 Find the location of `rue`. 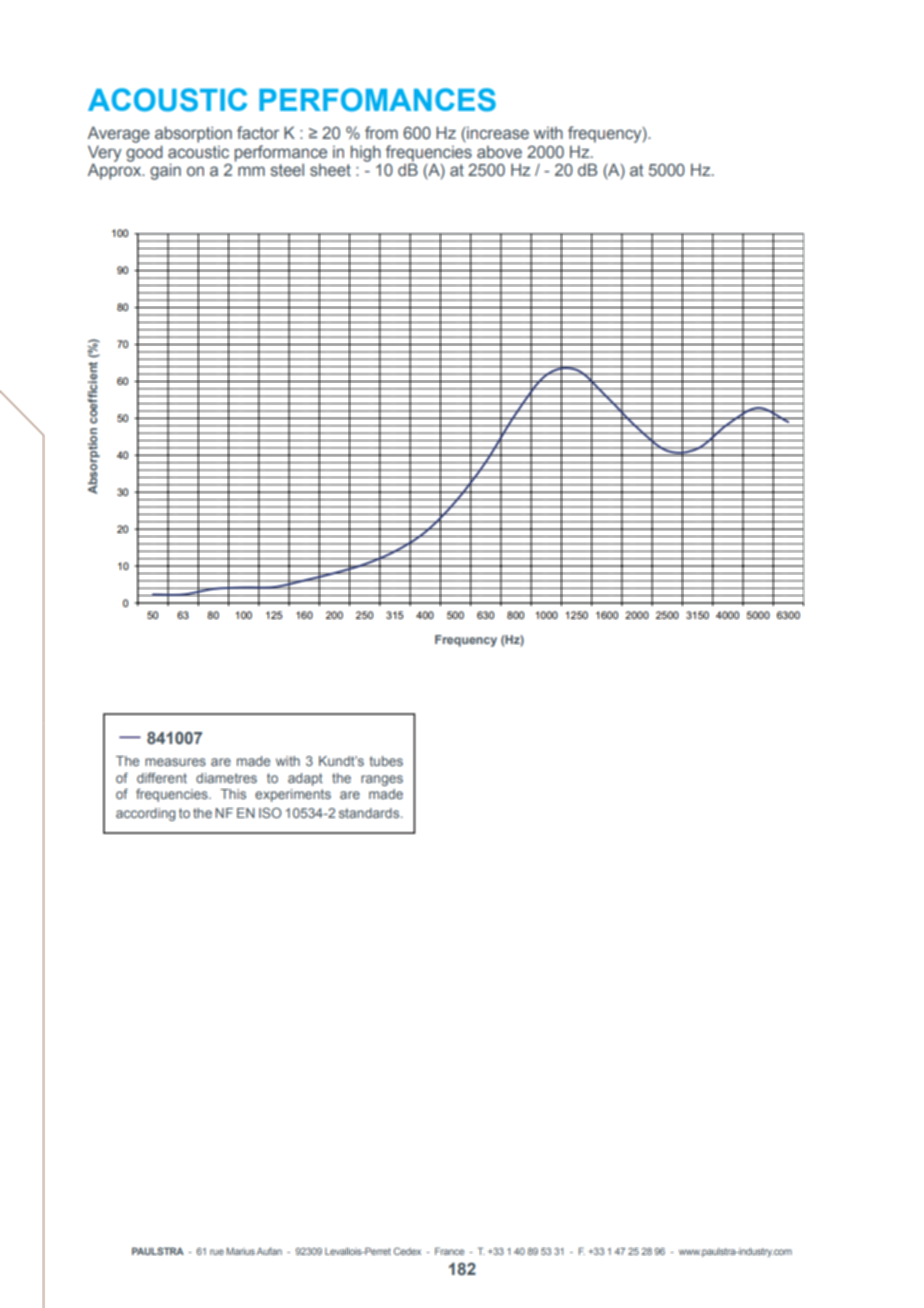

rue is located at coordinates (217, 1252).
